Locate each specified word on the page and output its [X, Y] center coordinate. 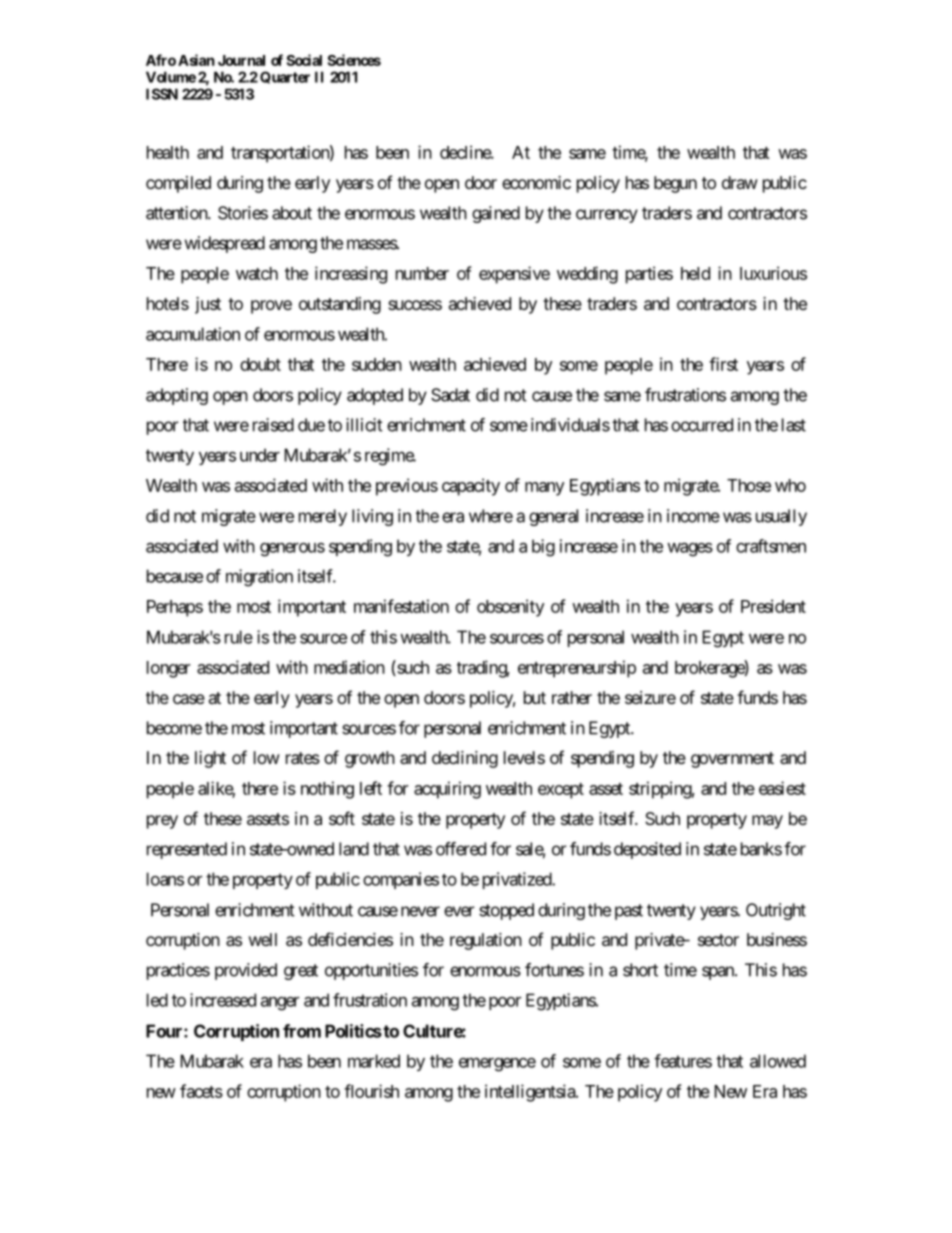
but [535, 697]
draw [740, 182]
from [302, 1031]
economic [536, 182]
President [773, 606]
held [695, 273]
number [422, 273]
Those [749, 485]
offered [461, 849]
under [260, 455]
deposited [647, 850]
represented [187, 850]
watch [257, 273]
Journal [241, 60]
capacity [471, 487]
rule [239, 637]
